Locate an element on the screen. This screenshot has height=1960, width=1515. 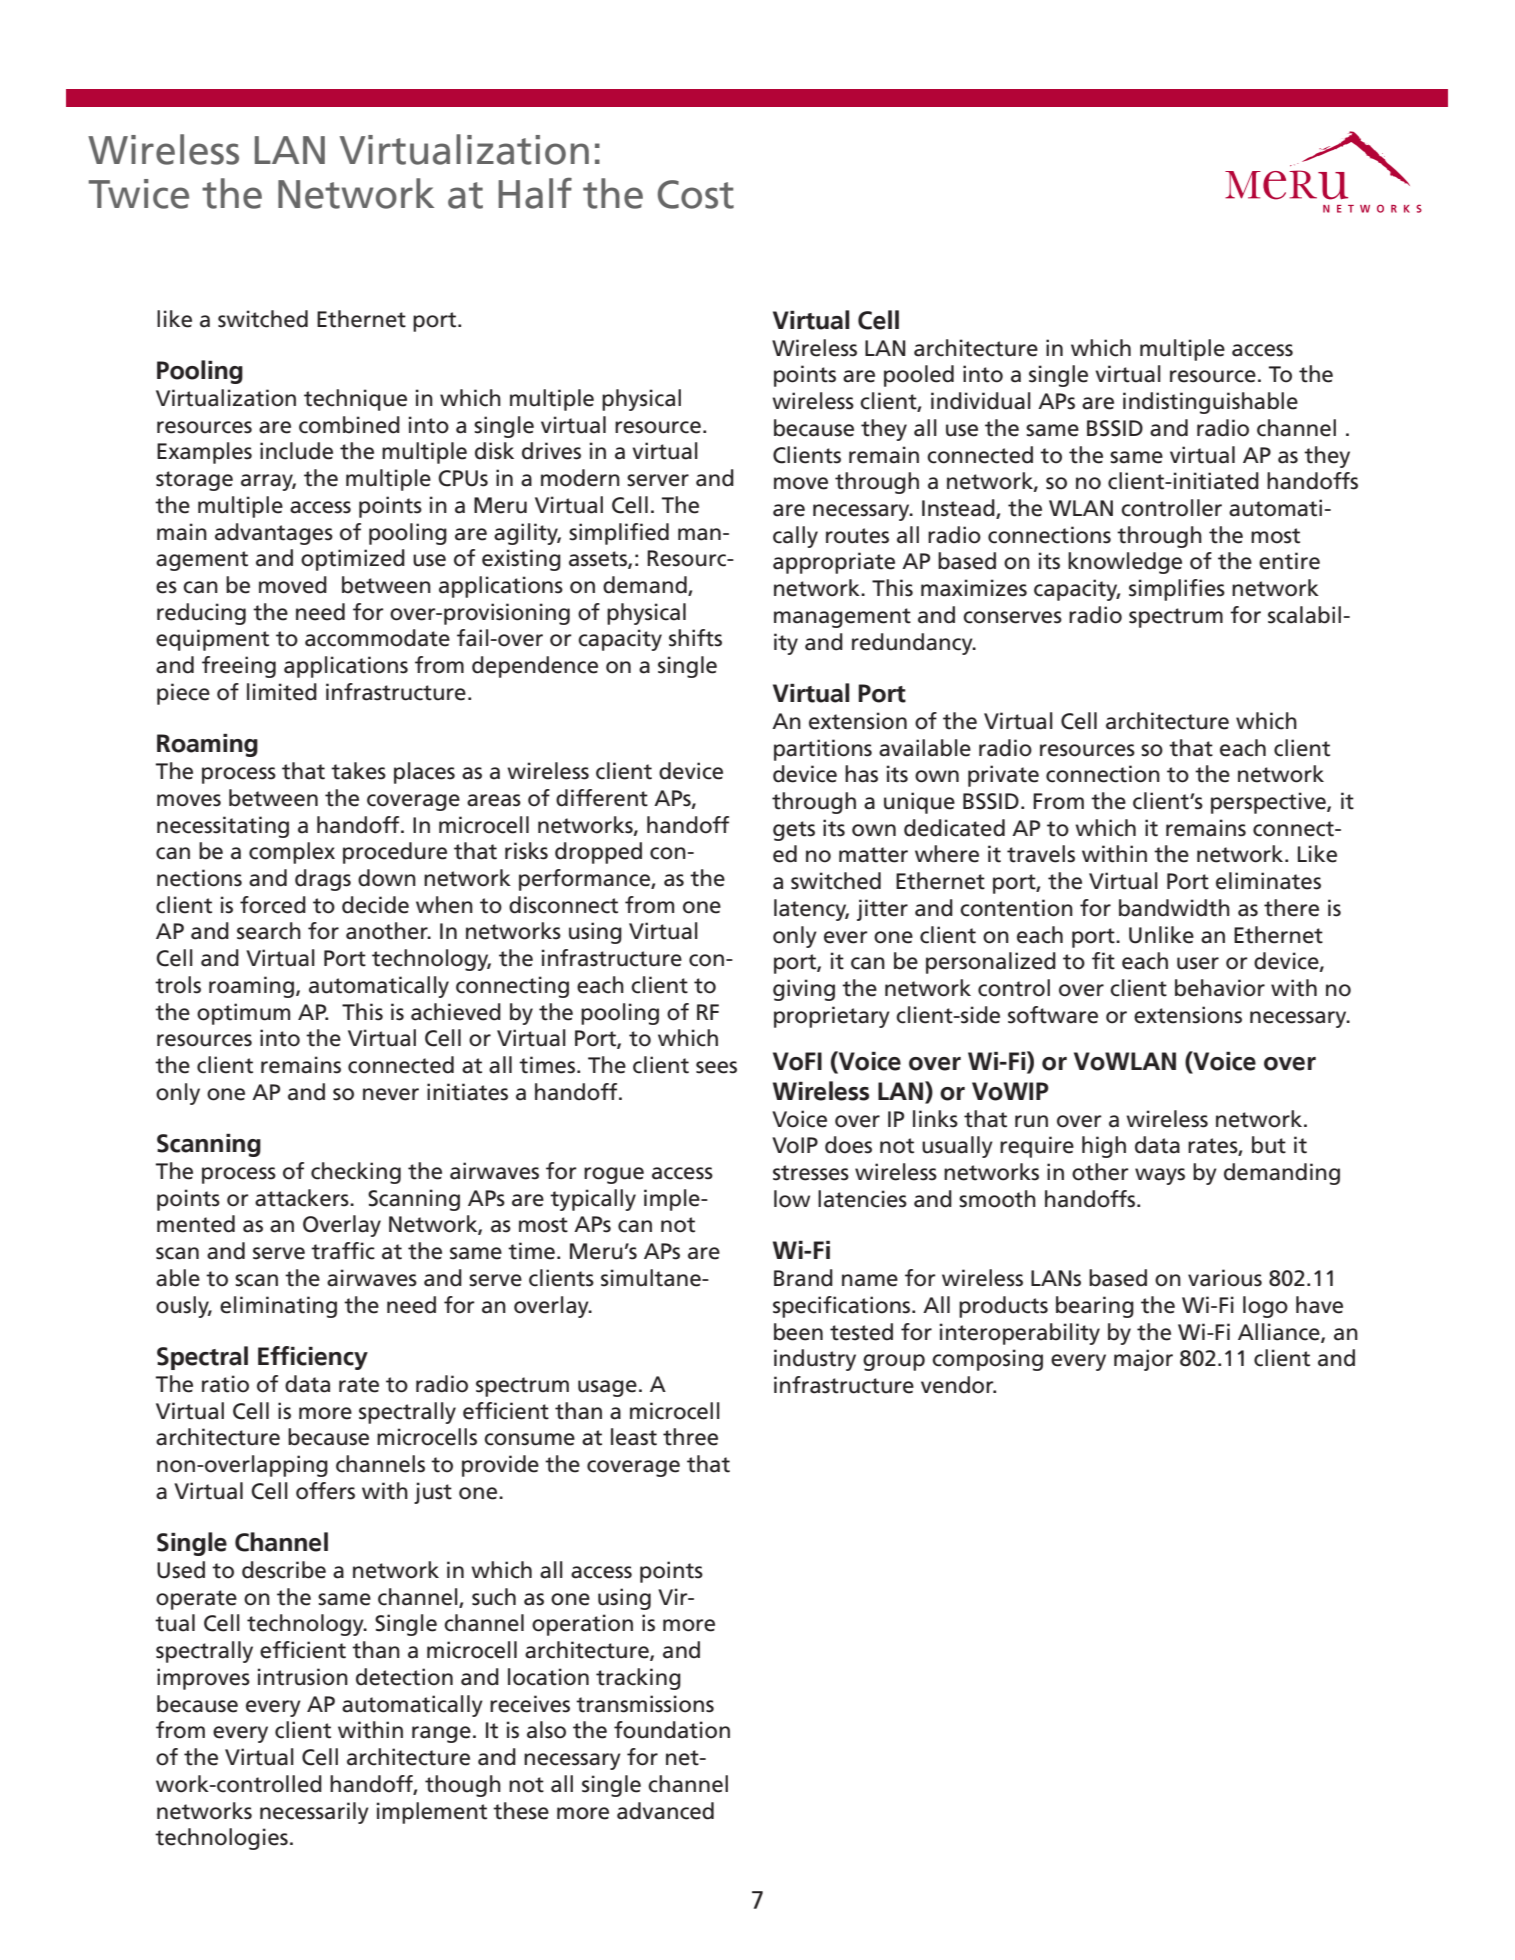
behavior is located at coordinates (1220, 988).
